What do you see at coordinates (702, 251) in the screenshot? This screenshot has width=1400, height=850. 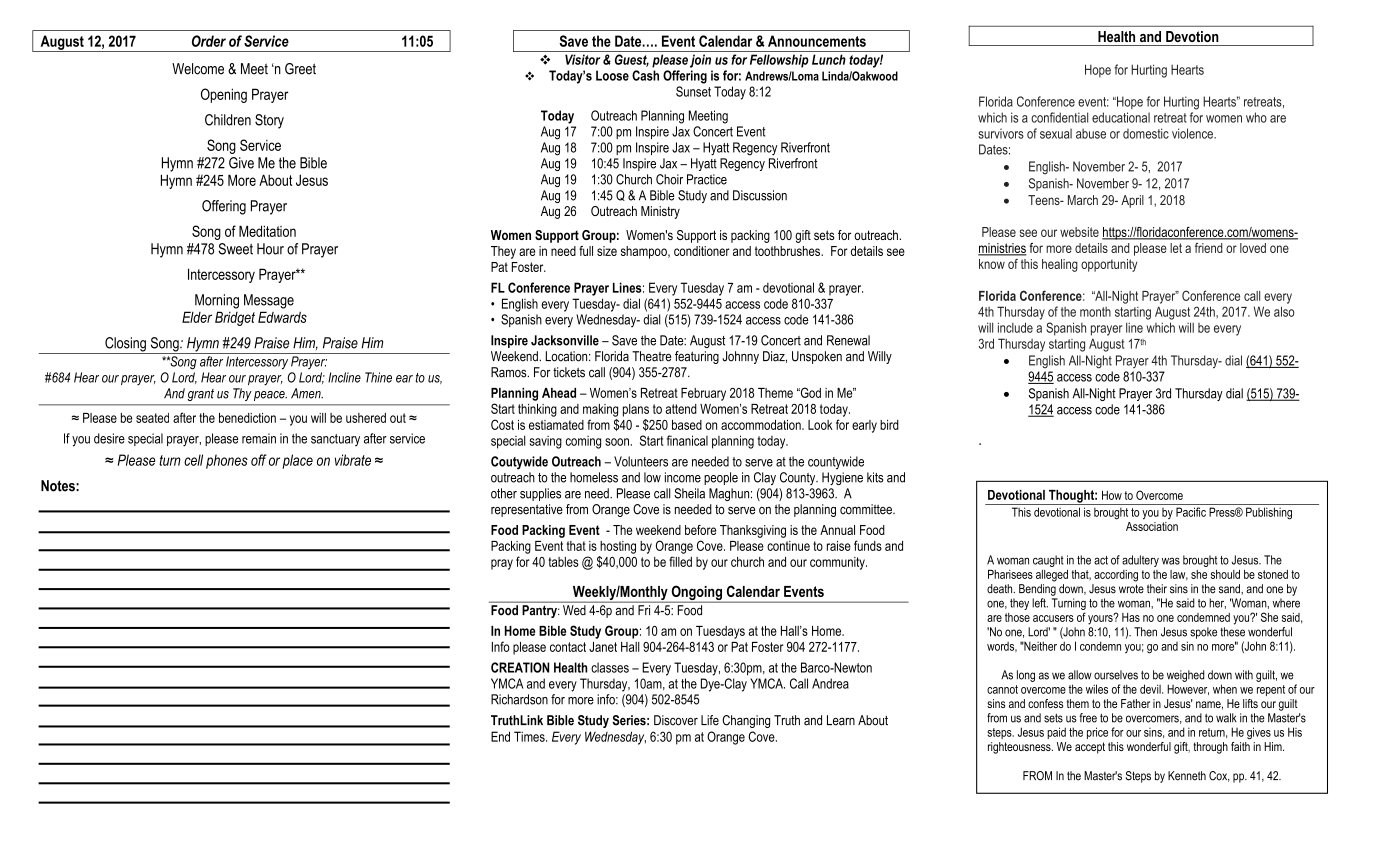 I see `conditioner` at bounding box center [702, 251].
